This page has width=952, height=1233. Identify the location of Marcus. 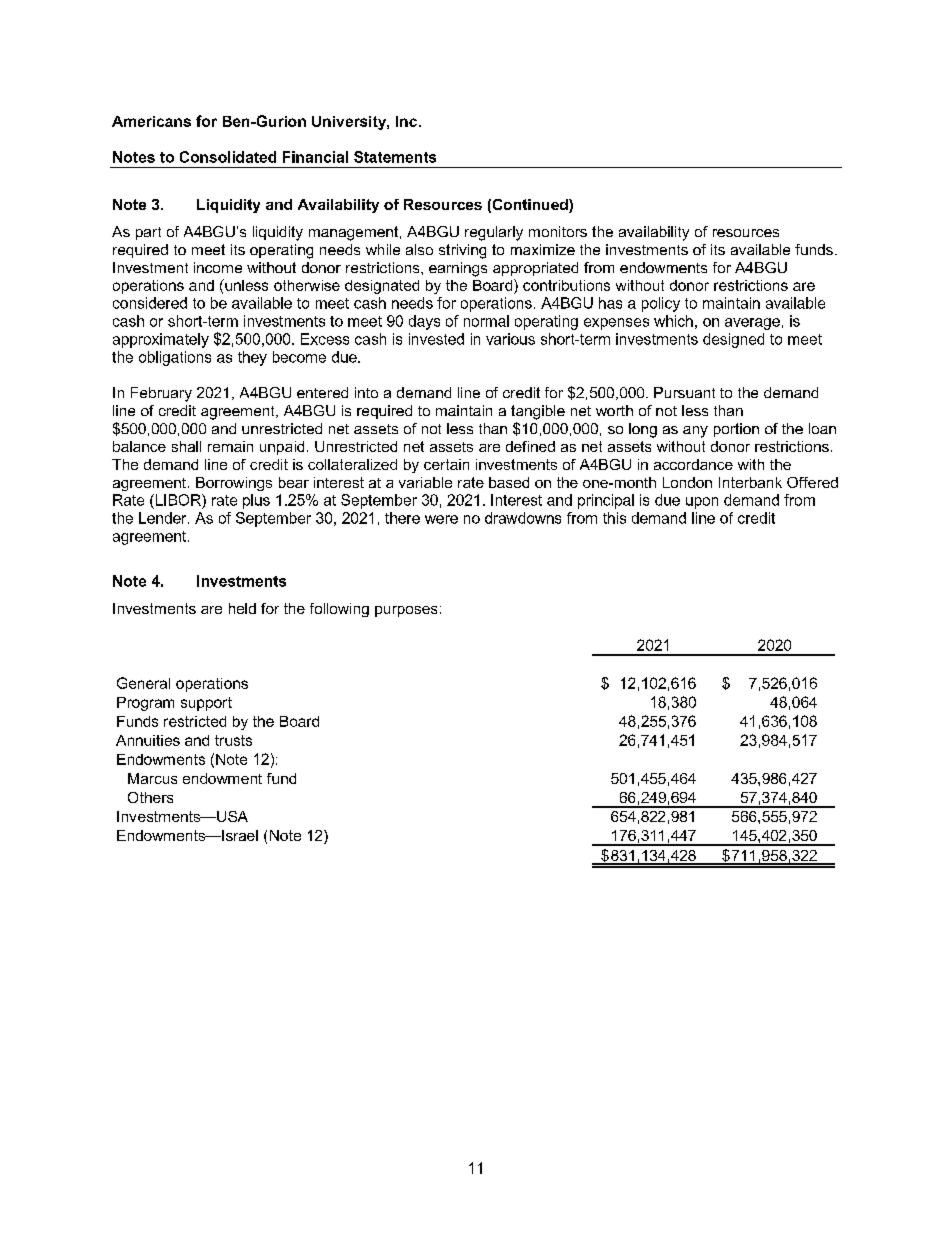
(152, 778).
